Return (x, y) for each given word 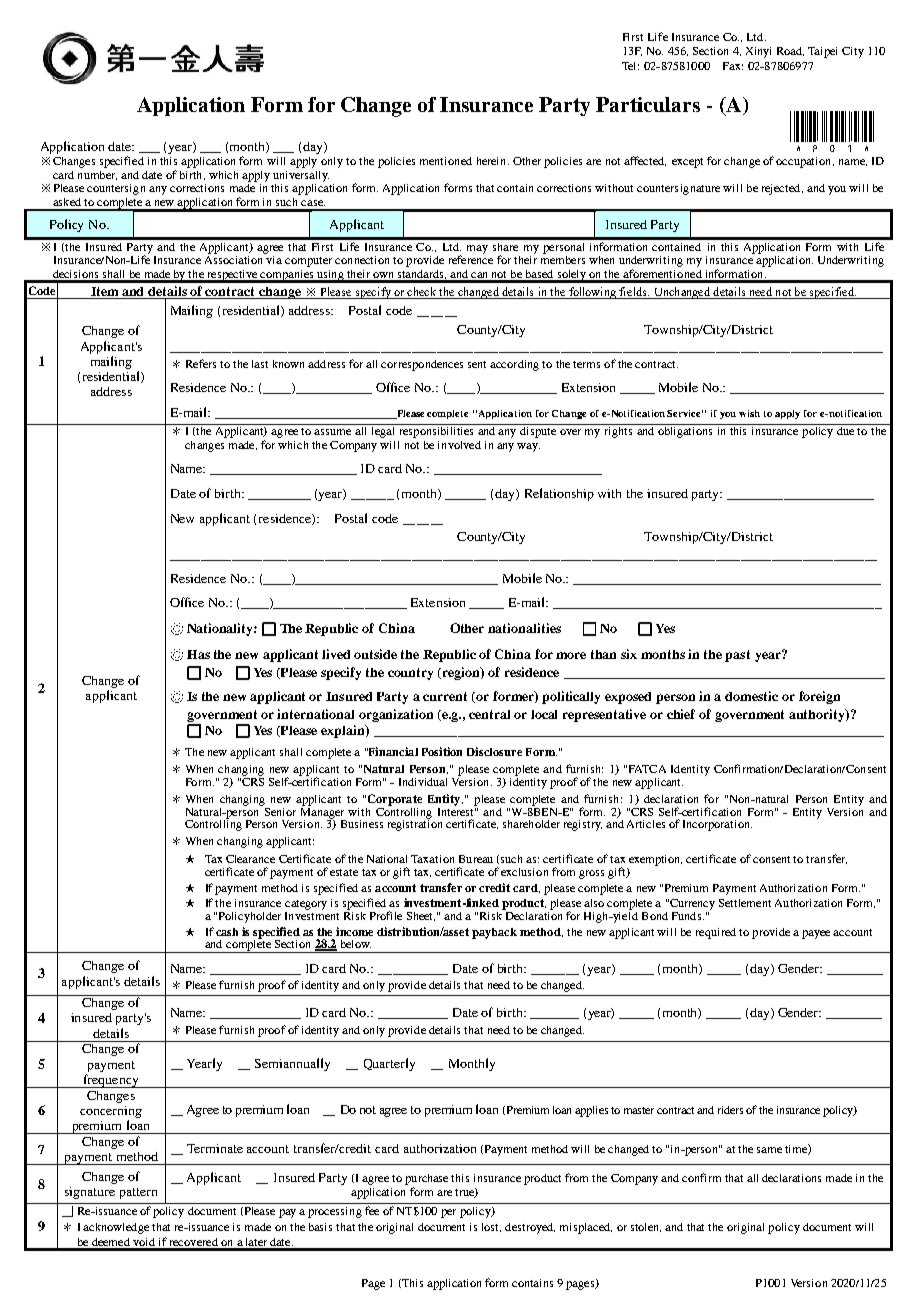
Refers (201, 363)
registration (415, 824)
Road (790, 51)
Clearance (250, 859)
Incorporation (717, 825)
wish (749, 413)
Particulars (648, 104)
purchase (426, 1179)
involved (459, 445)
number (97, 175)
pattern (138, 1193)
